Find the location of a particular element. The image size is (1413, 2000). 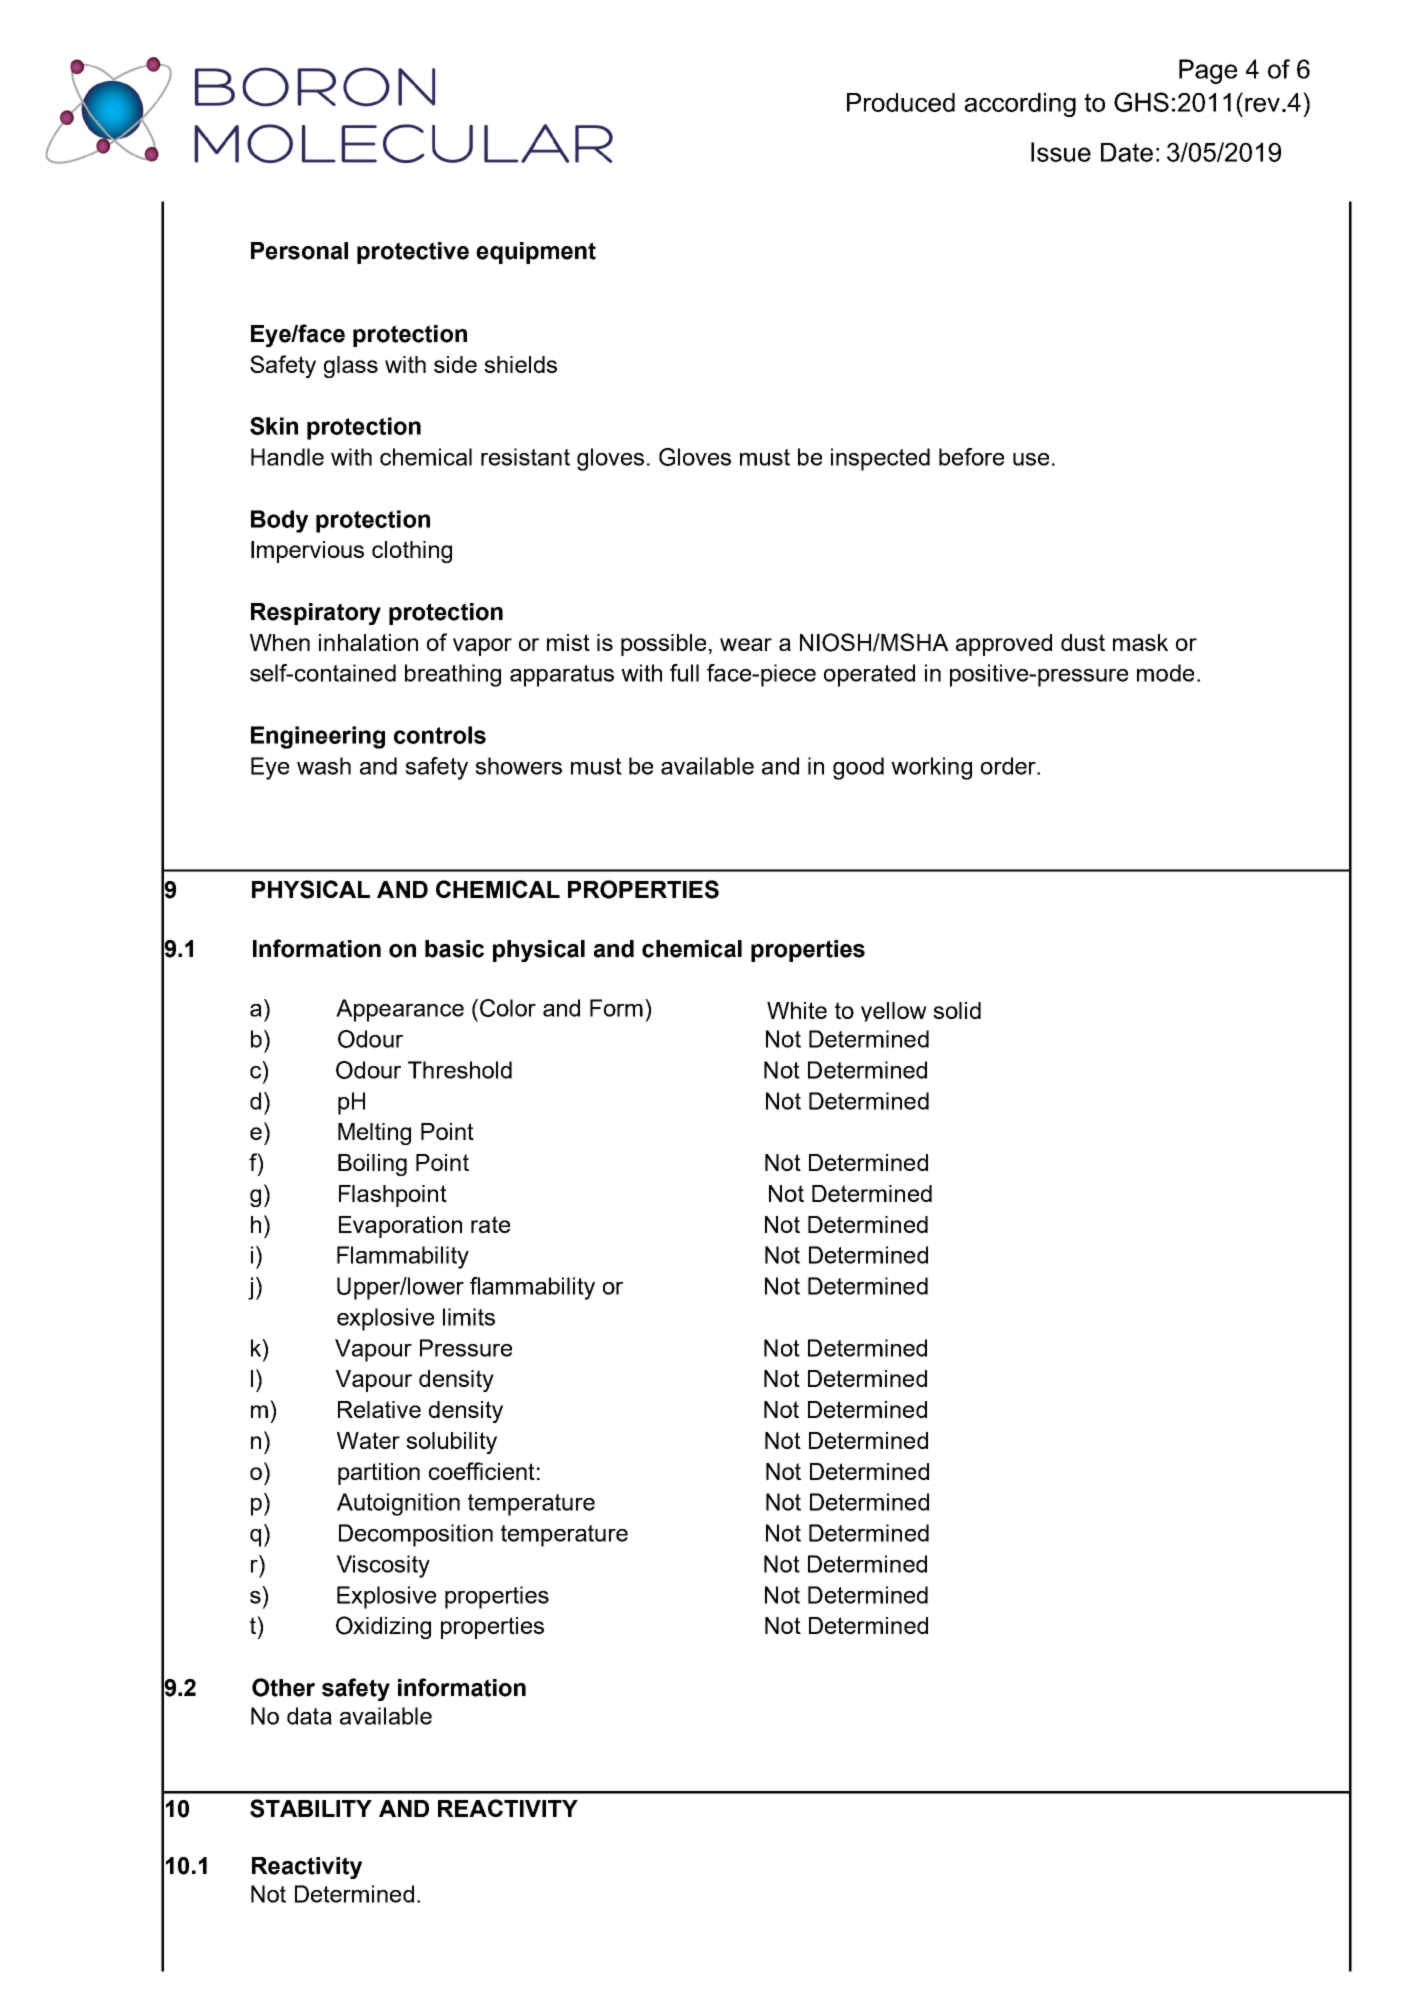

solid is located at coordinates (957, 1010).
